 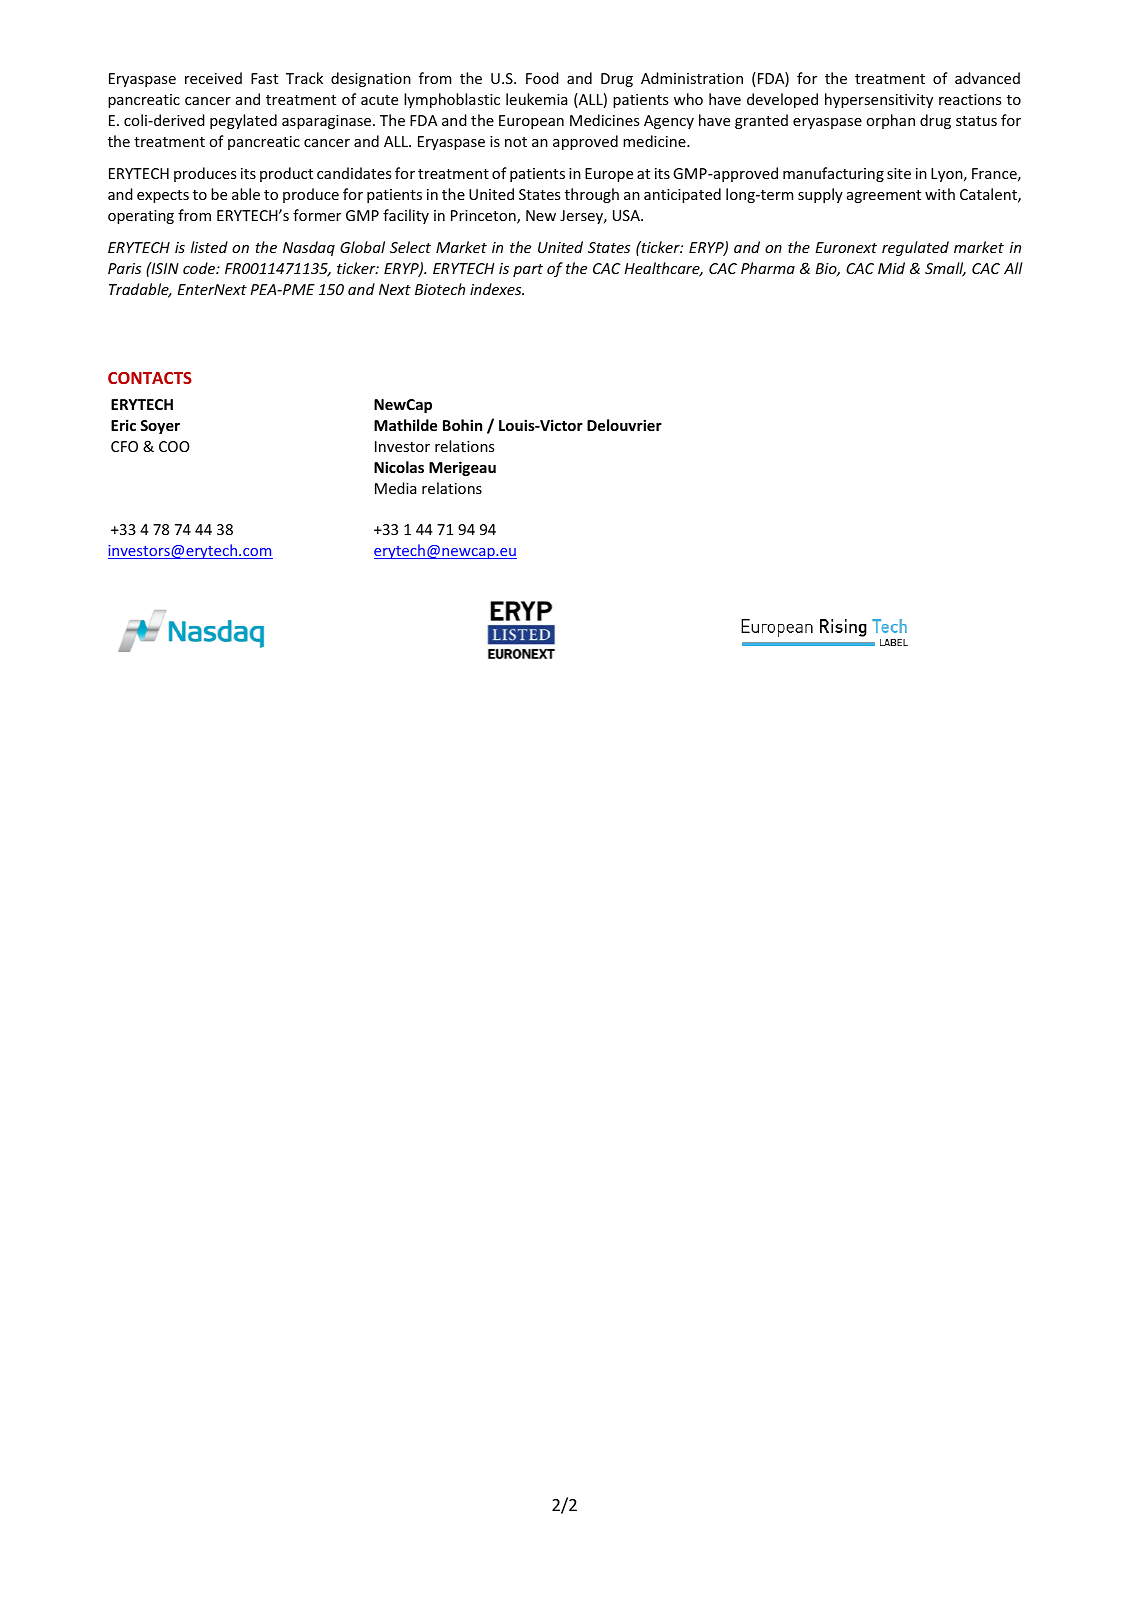 I want to click on indexes, so click(x=497, y=289).
